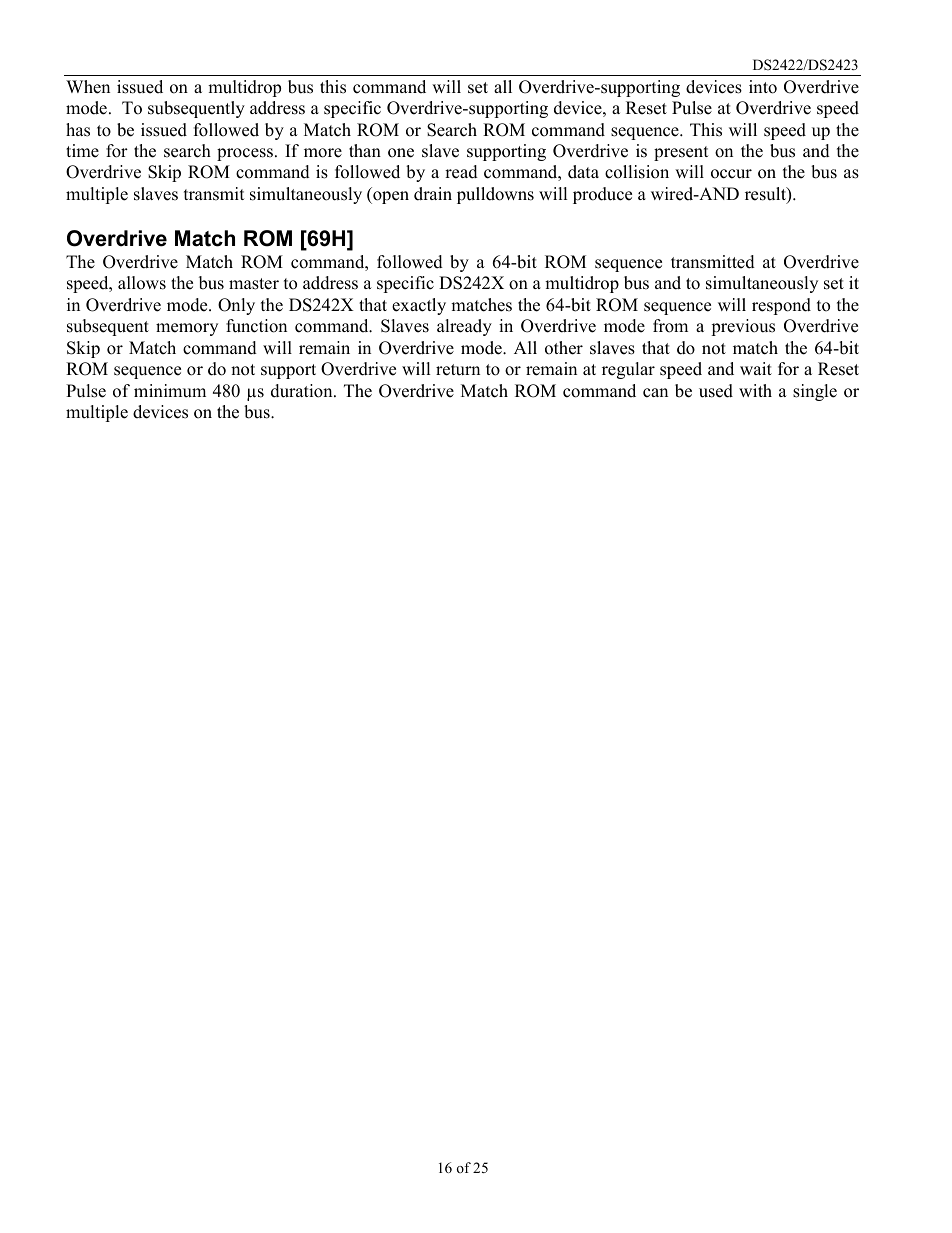 This screenshot has height=1233, width=952. What do you see at coordinates (170, 391) in the screenshot?
I see `minimum` at bounding box center [170, 391].
